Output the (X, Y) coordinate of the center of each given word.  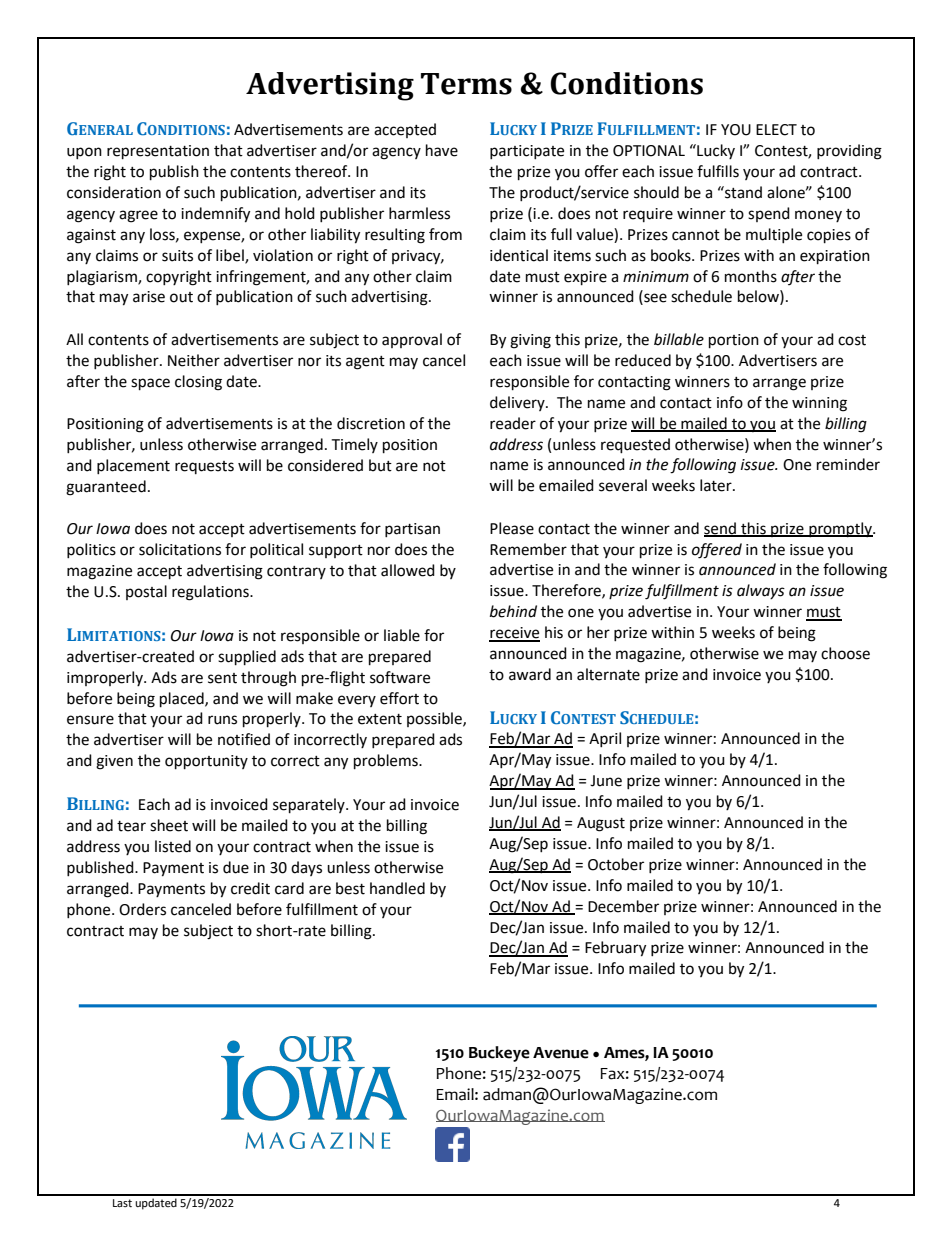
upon (84, 153)
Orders (142, 909)
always (761, 591)
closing (198, 383)
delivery (518, 403)
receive (514, 634)
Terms (466, 84)
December (623, 906)
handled (397, 888)
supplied (247, 658)
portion (734, 341)
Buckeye (499, 1054)
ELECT (776, 130)
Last (122, 1203)
